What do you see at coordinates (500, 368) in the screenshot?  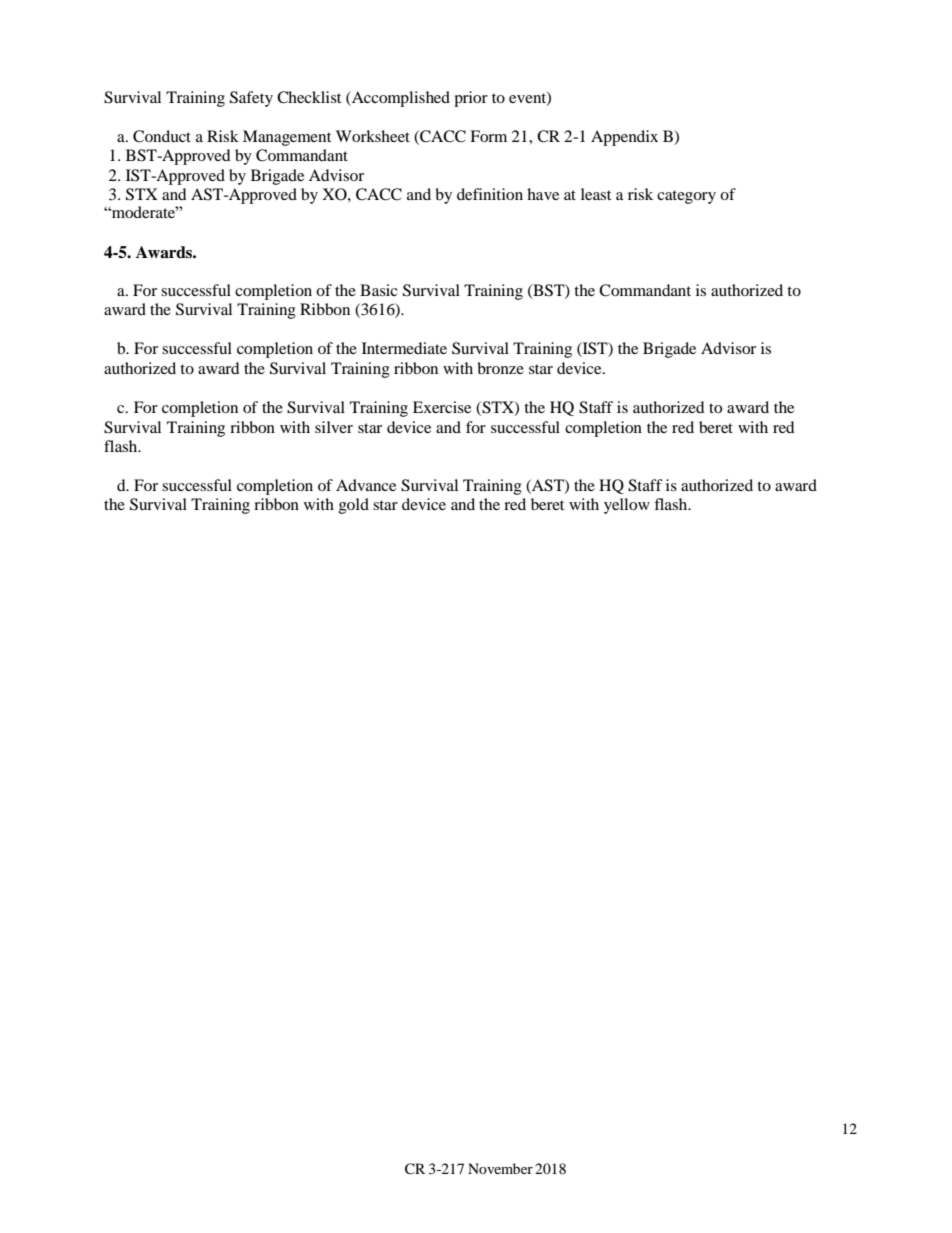 I see `bronze` at bounding box center [500, 368].
